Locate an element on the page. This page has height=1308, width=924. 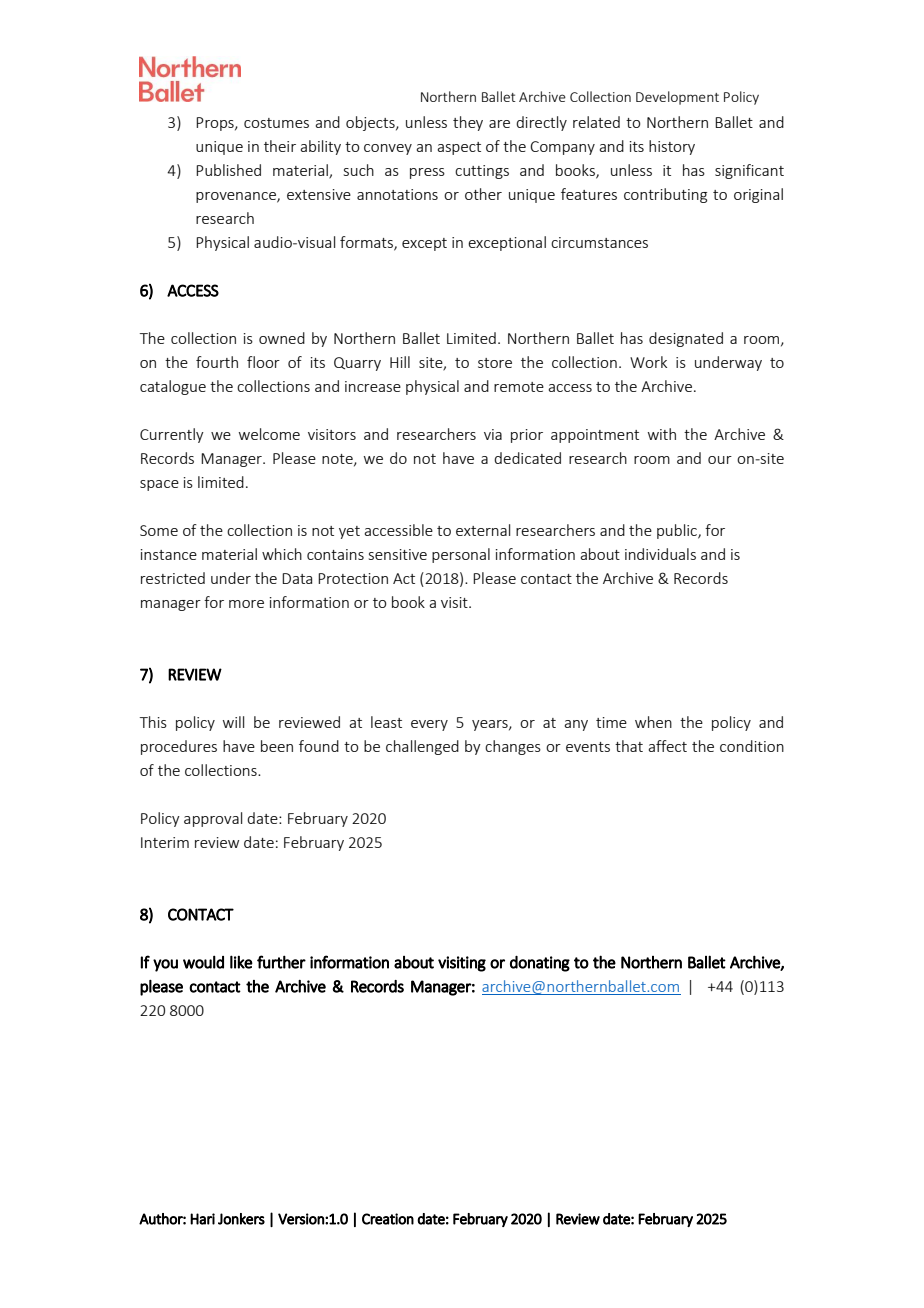
Published is located at coordinates (228, 170).
